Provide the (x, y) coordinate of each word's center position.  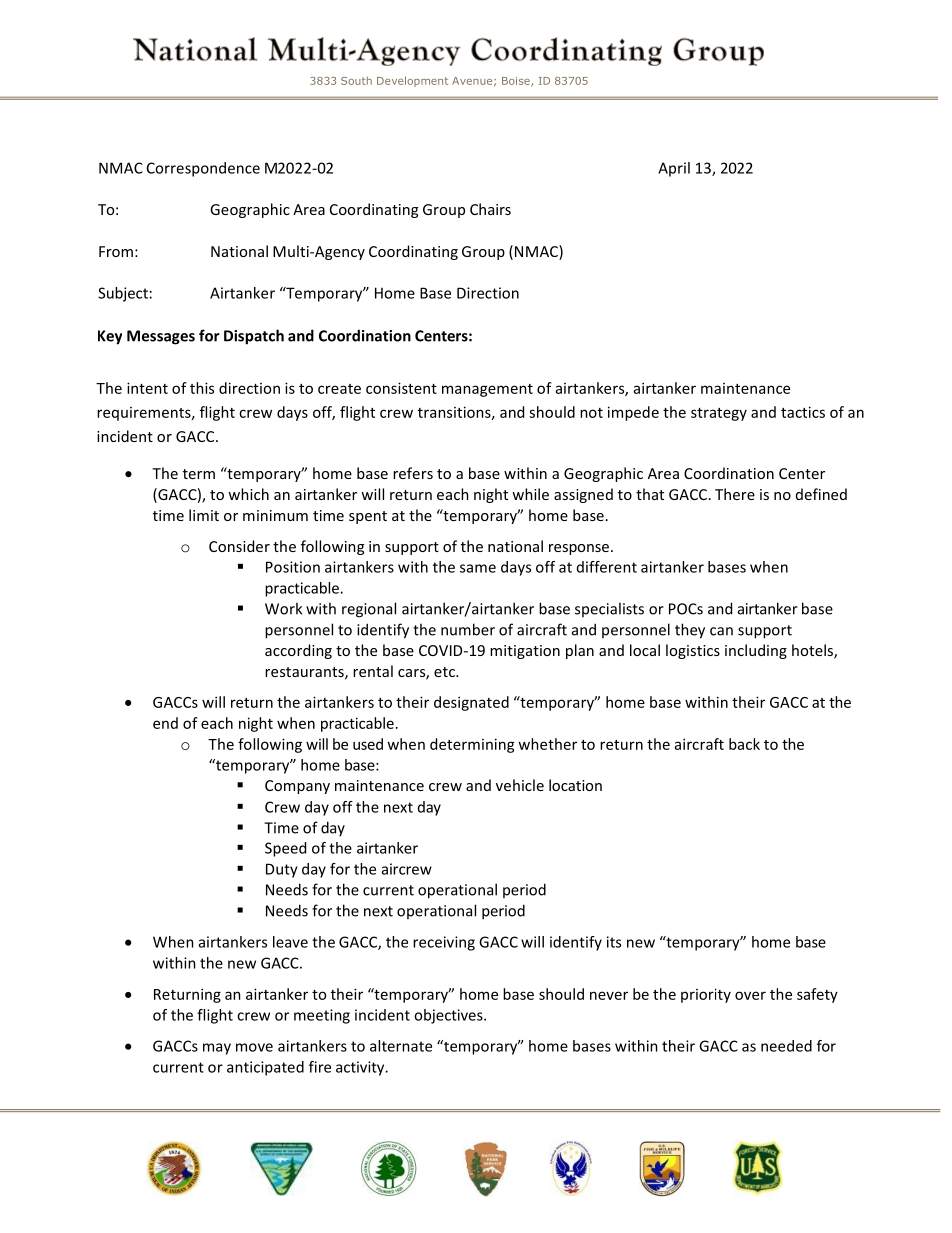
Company (297, 787)
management (487, 390)
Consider (239, 546)
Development (412, 81)
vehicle (520, 785)
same (478, 568)
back (744, 744)
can (721, 631)
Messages (161, 337)
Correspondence (203, 169)
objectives (449, 1016)
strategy (719, 414)
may (217, 1049)
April (674, 169)
